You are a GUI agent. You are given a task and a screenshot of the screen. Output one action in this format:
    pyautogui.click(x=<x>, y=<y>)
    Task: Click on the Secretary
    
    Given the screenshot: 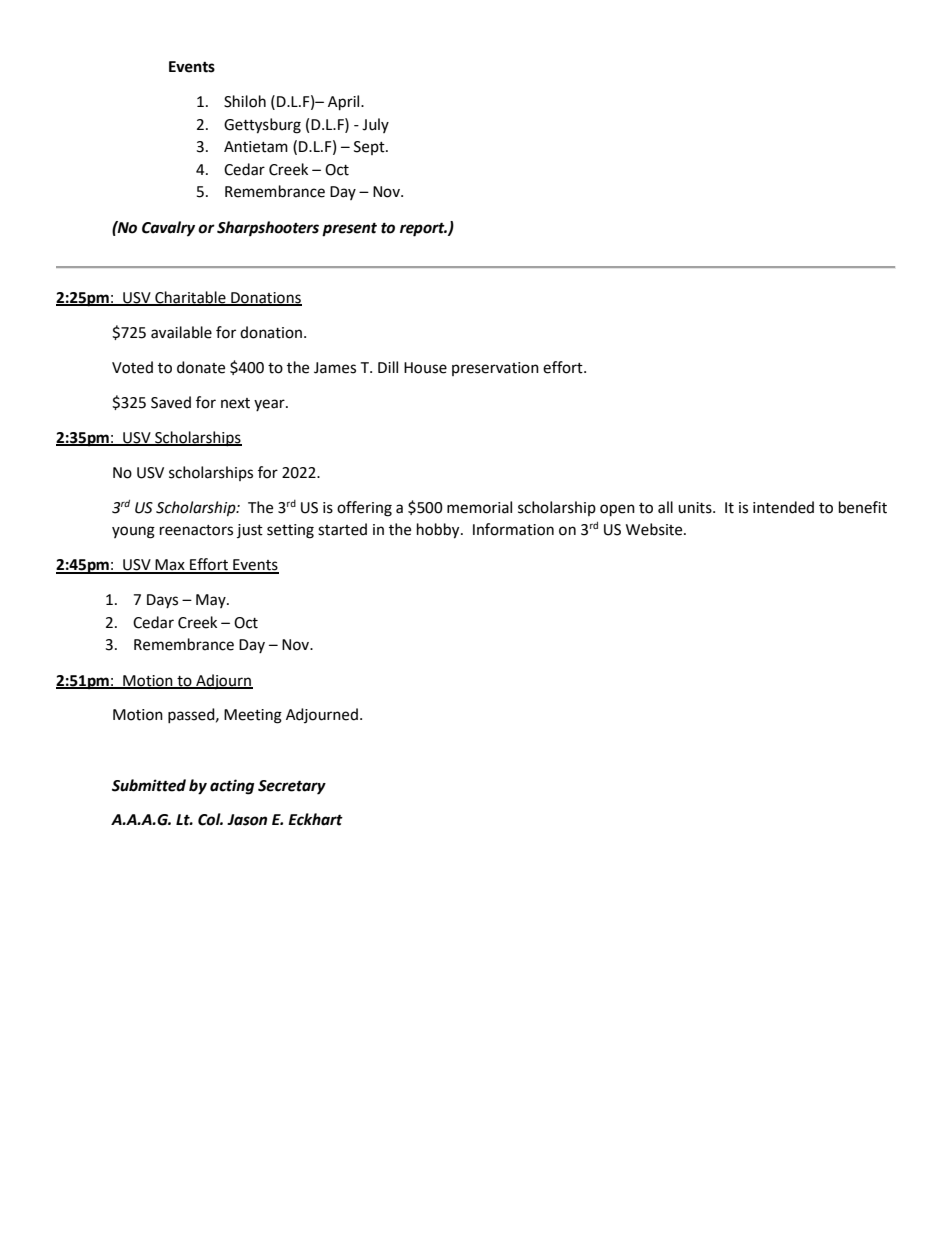 What is the action you would take?
    pyautogui.click(x=292, y=787)
